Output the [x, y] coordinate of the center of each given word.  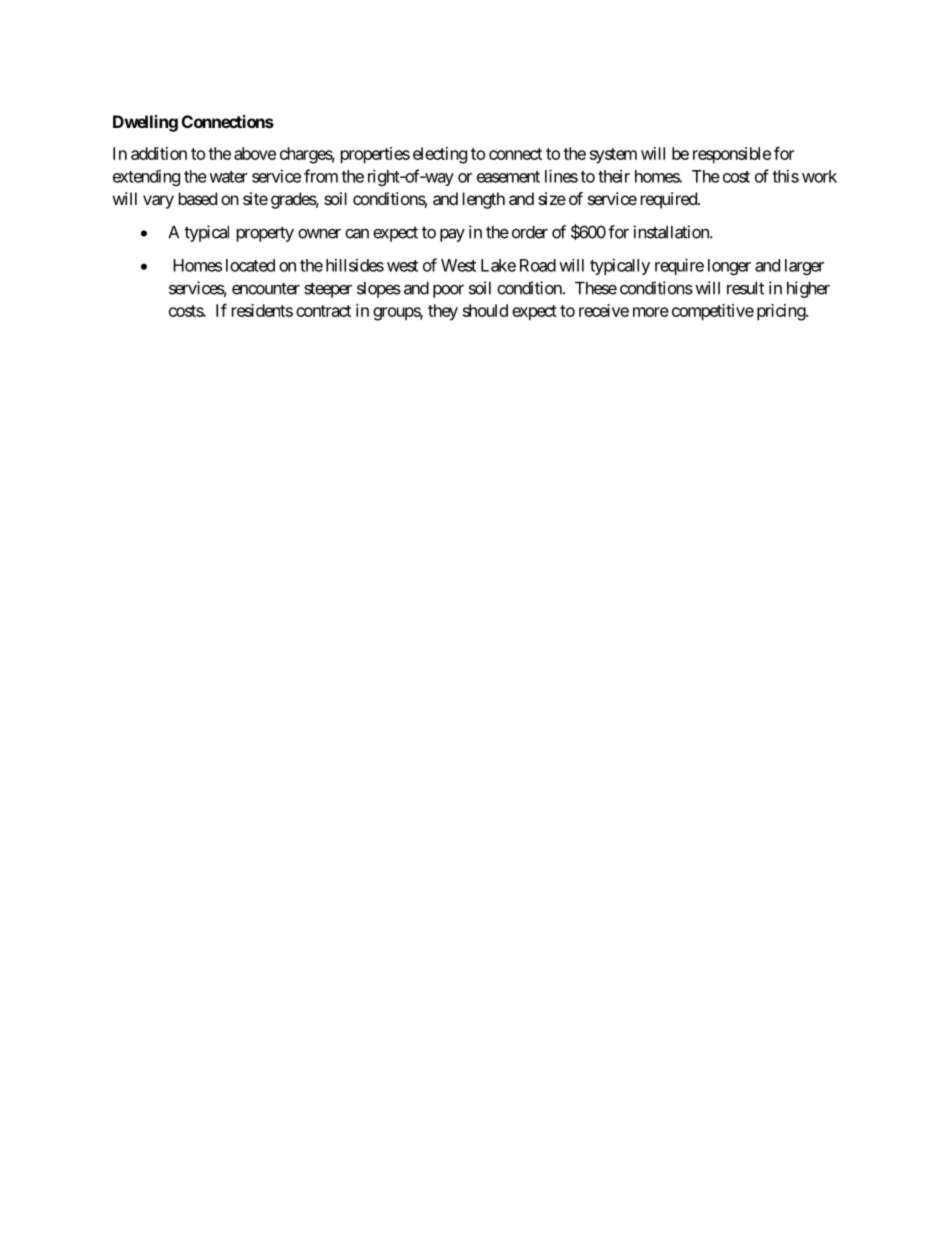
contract [323, 311]
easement [508, 177]
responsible [732, 155]
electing [440, 155]
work [819, 176]
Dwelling [145, 123]
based [198, 198]
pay [452, 235]
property [265, 234]
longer [729, 267]
